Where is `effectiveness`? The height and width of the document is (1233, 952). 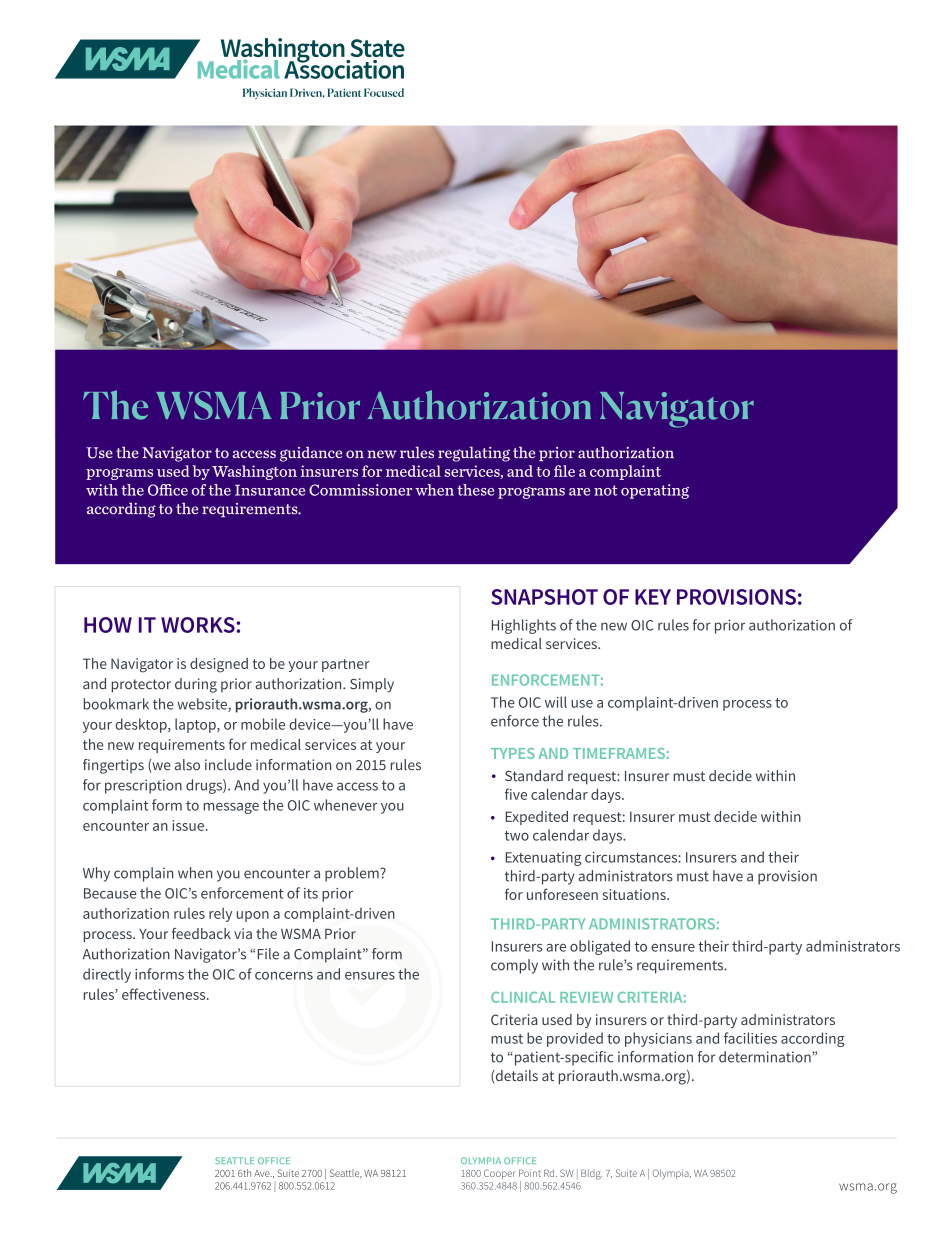
effectiveness is located at coordinates (165, 994).
